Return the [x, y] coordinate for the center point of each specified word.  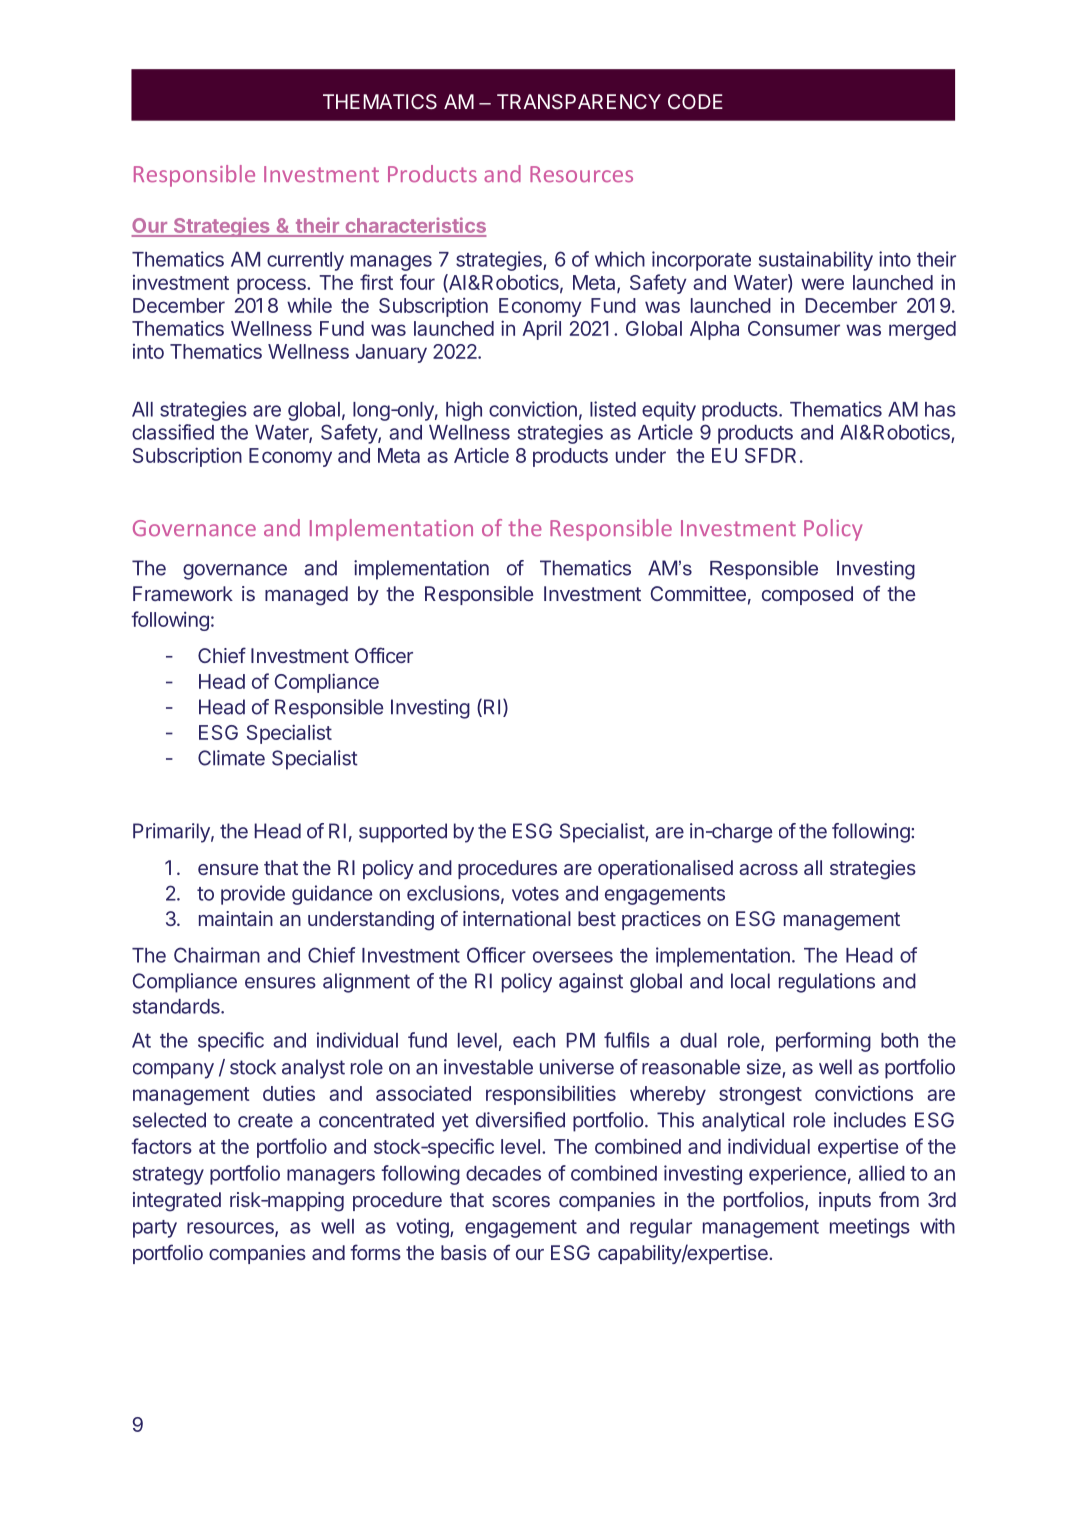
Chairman [217, 955]
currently [305, 261]
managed [306, 596]
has [940, 409]
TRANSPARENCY [579, 101]
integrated [177, 1202]
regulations [827, 983]
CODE [695, 101]
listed [613, 409]
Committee [698, 593]
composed [807, 595]
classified [173, 432]
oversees [573, 957]
